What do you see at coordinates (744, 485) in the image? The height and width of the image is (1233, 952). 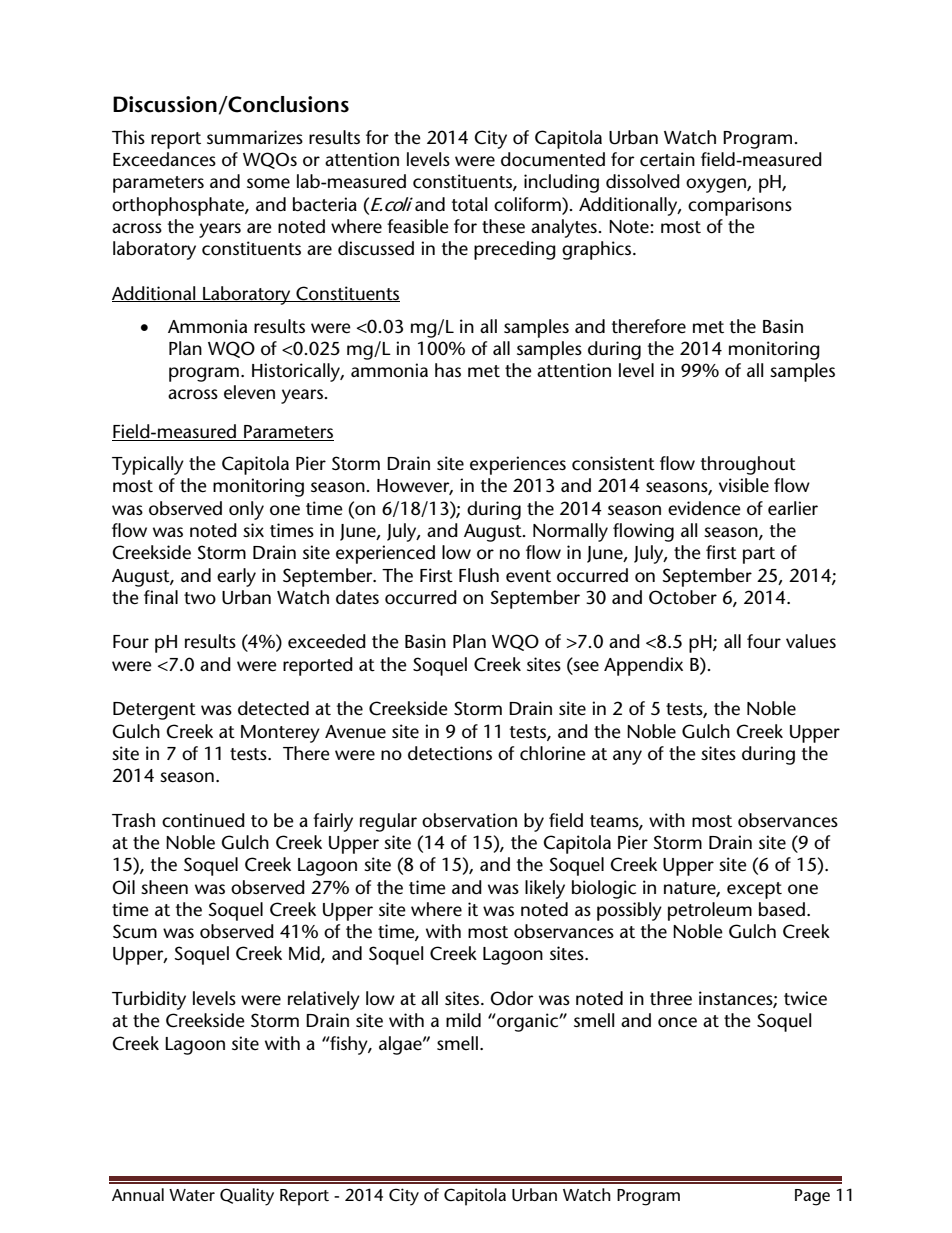 I see `visible` at bounding box center [744, 485].
